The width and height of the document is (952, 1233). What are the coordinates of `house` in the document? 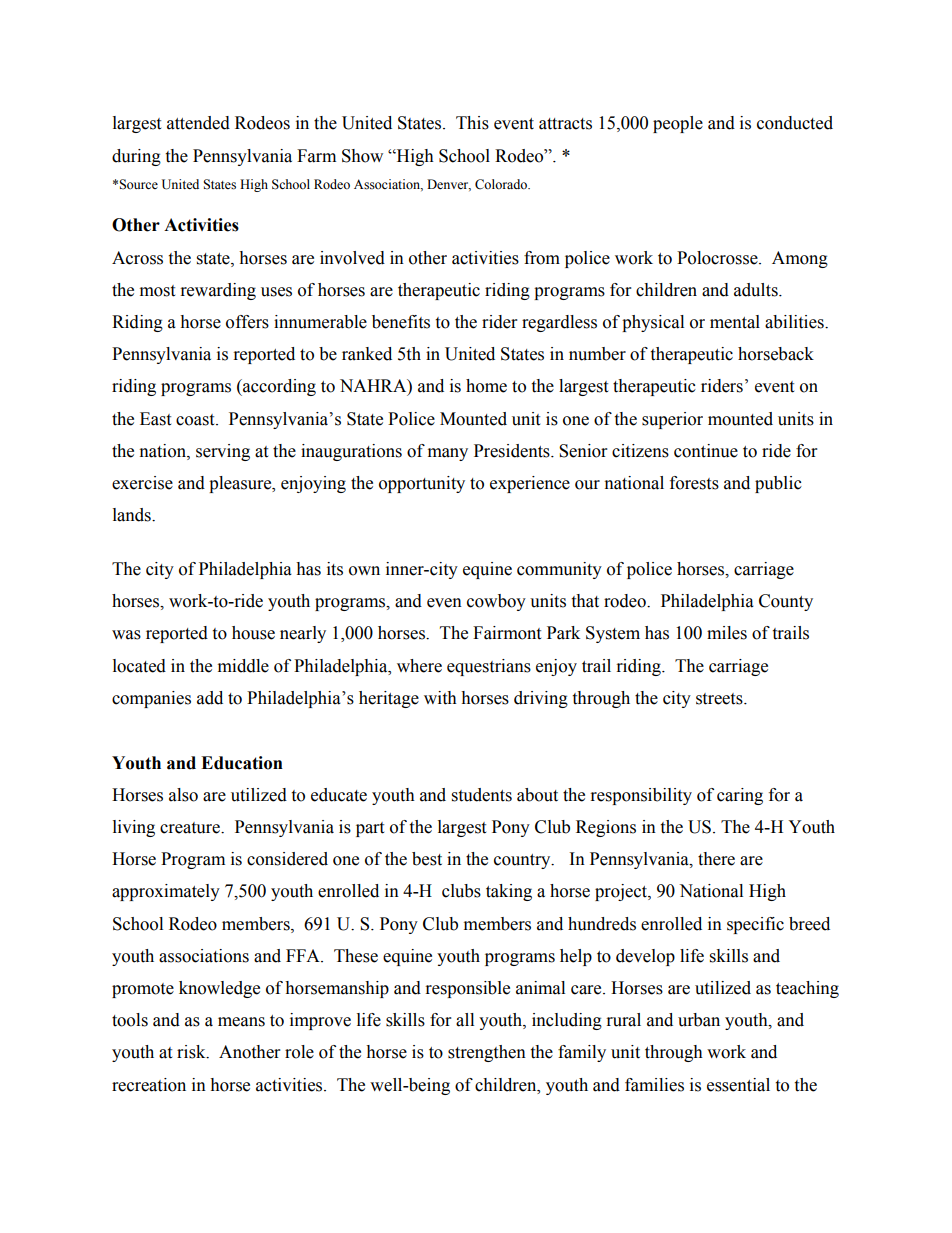 It's located at (253, 633).
